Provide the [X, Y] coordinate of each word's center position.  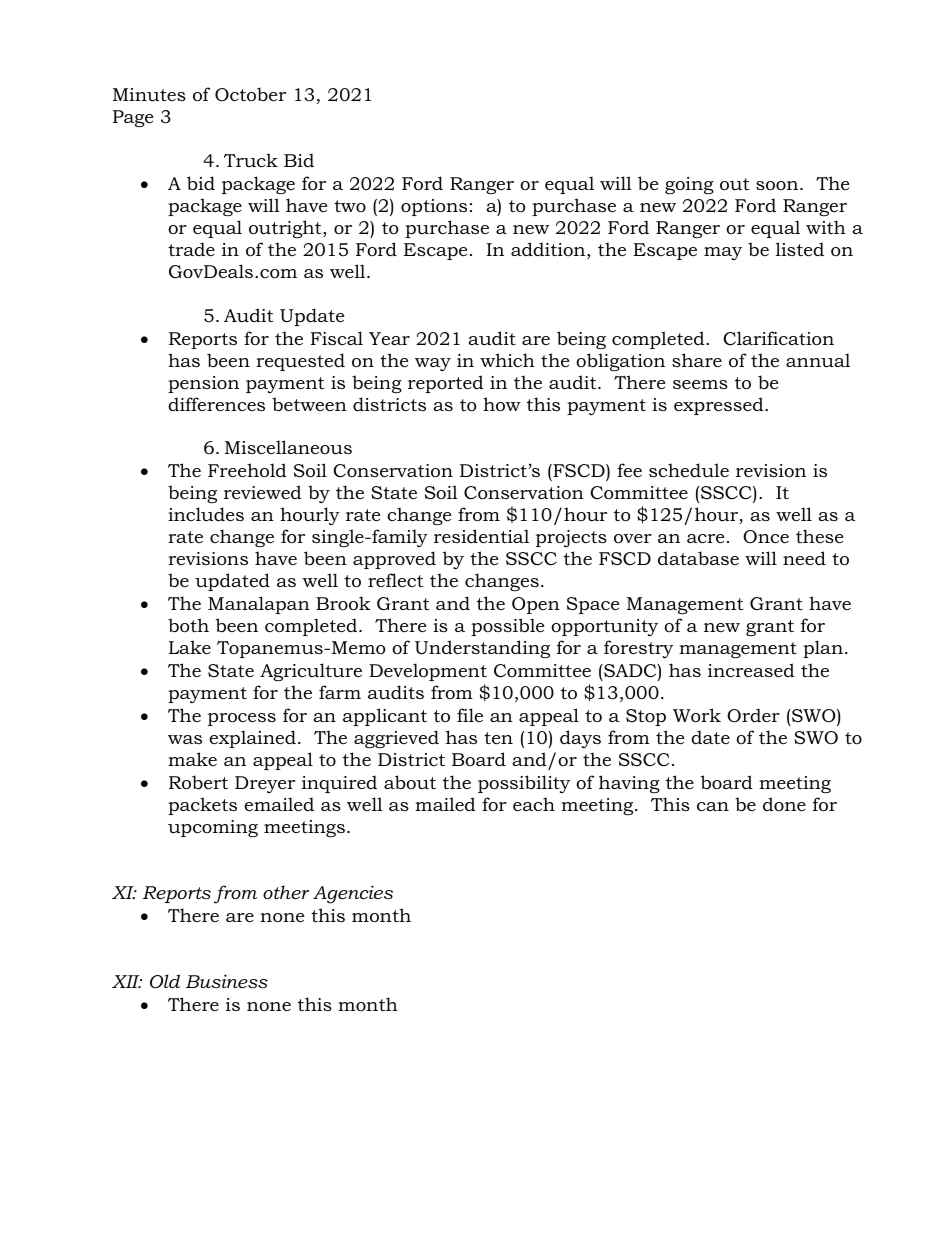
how [502, 404]
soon [778, 186]
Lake [190, 647]
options [434, 207]
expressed [720, 406]
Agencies [353, 894]
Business [227, 981]
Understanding [482, 649]
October [250, 94]
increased [751, 670]
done [784, 804]
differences [216, 404]
